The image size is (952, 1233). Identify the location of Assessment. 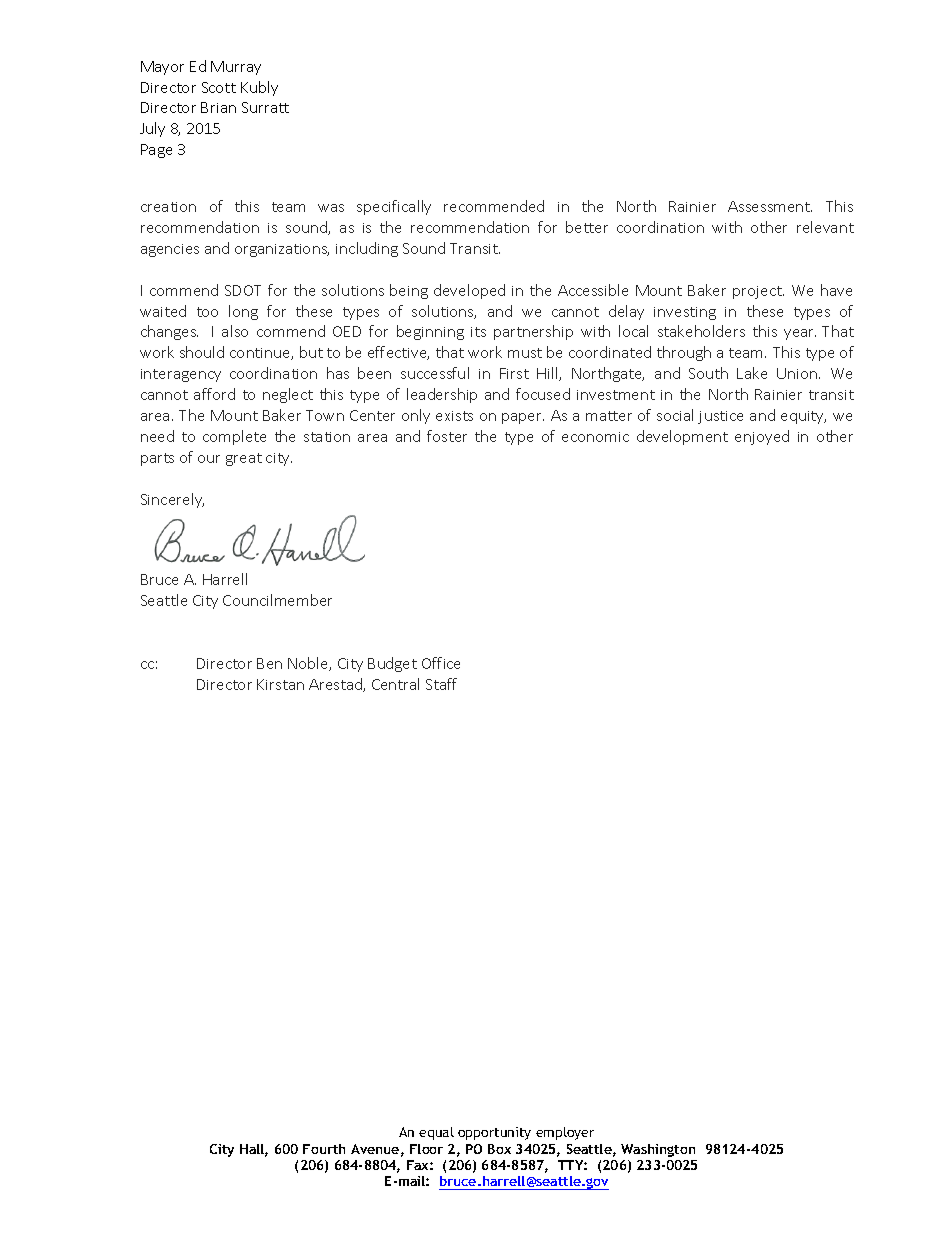
(770, 206).
